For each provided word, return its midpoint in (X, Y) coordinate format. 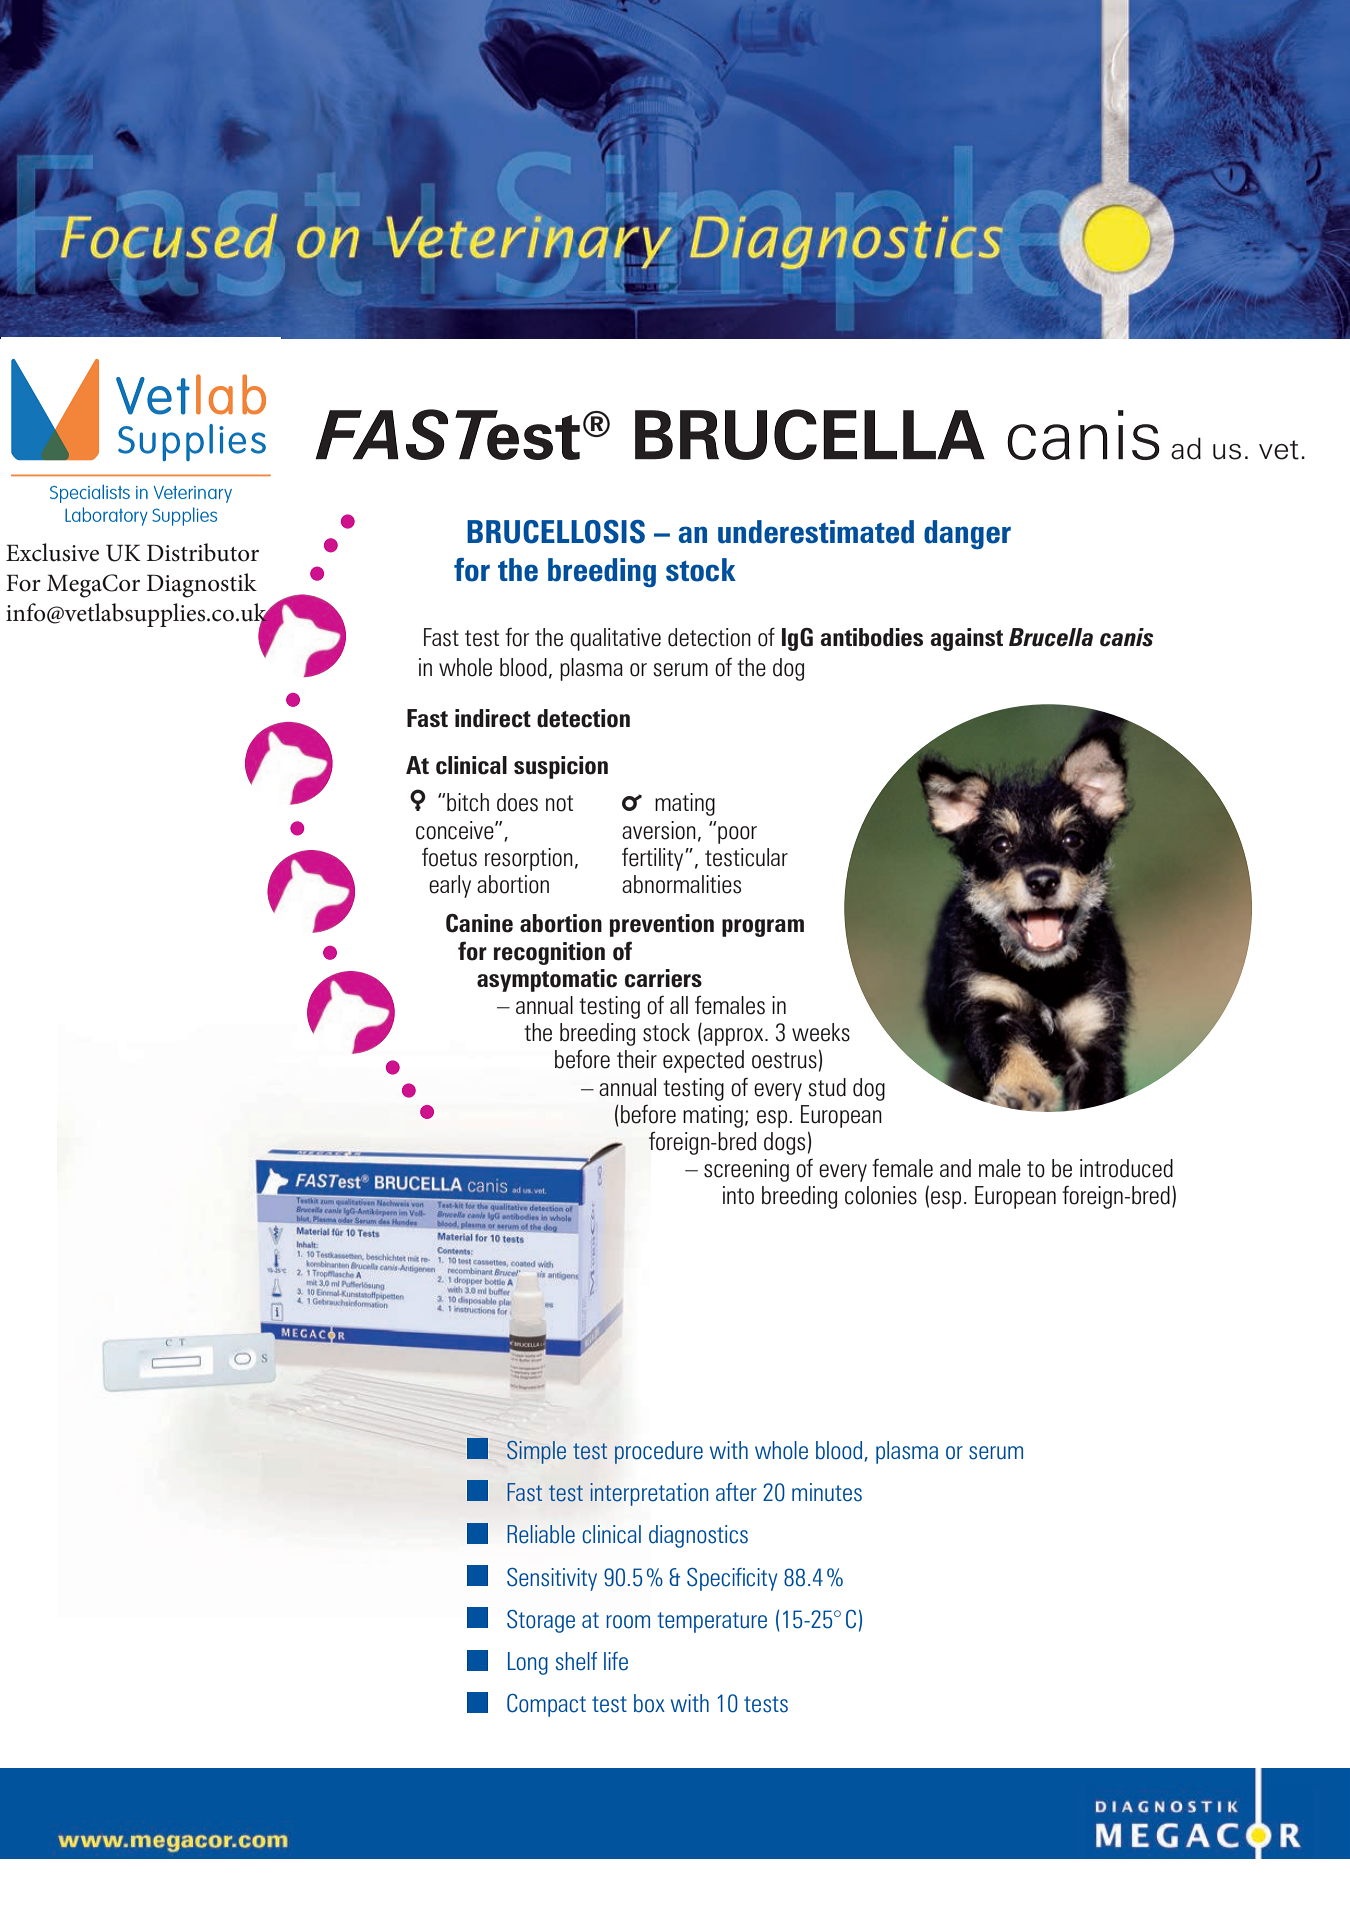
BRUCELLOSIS (556, 532)
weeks (821, 1032)
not (559, 803)
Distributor (203, 552)
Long (528, 1663)
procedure (659, 1452)
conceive (456, 830)
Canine (479, 923)
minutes (827, 1492)
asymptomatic (547, 980)
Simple (536, 1452)
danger (967, 534)
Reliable (541, 1534)
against (967, 639)
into (738, 1195)
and (955, 1168)
